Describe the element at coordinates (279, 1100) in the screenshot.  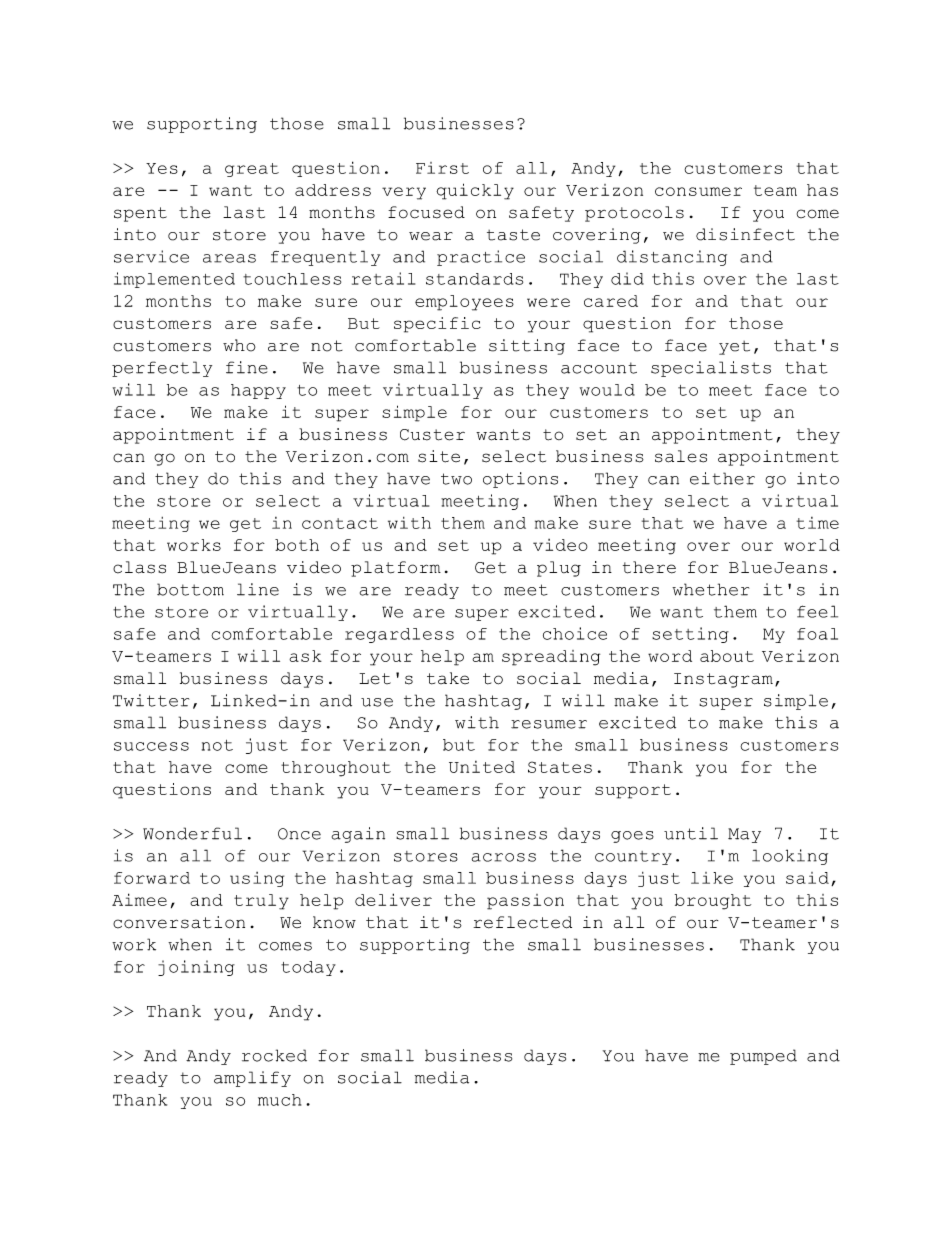
I see `much` at that location.
